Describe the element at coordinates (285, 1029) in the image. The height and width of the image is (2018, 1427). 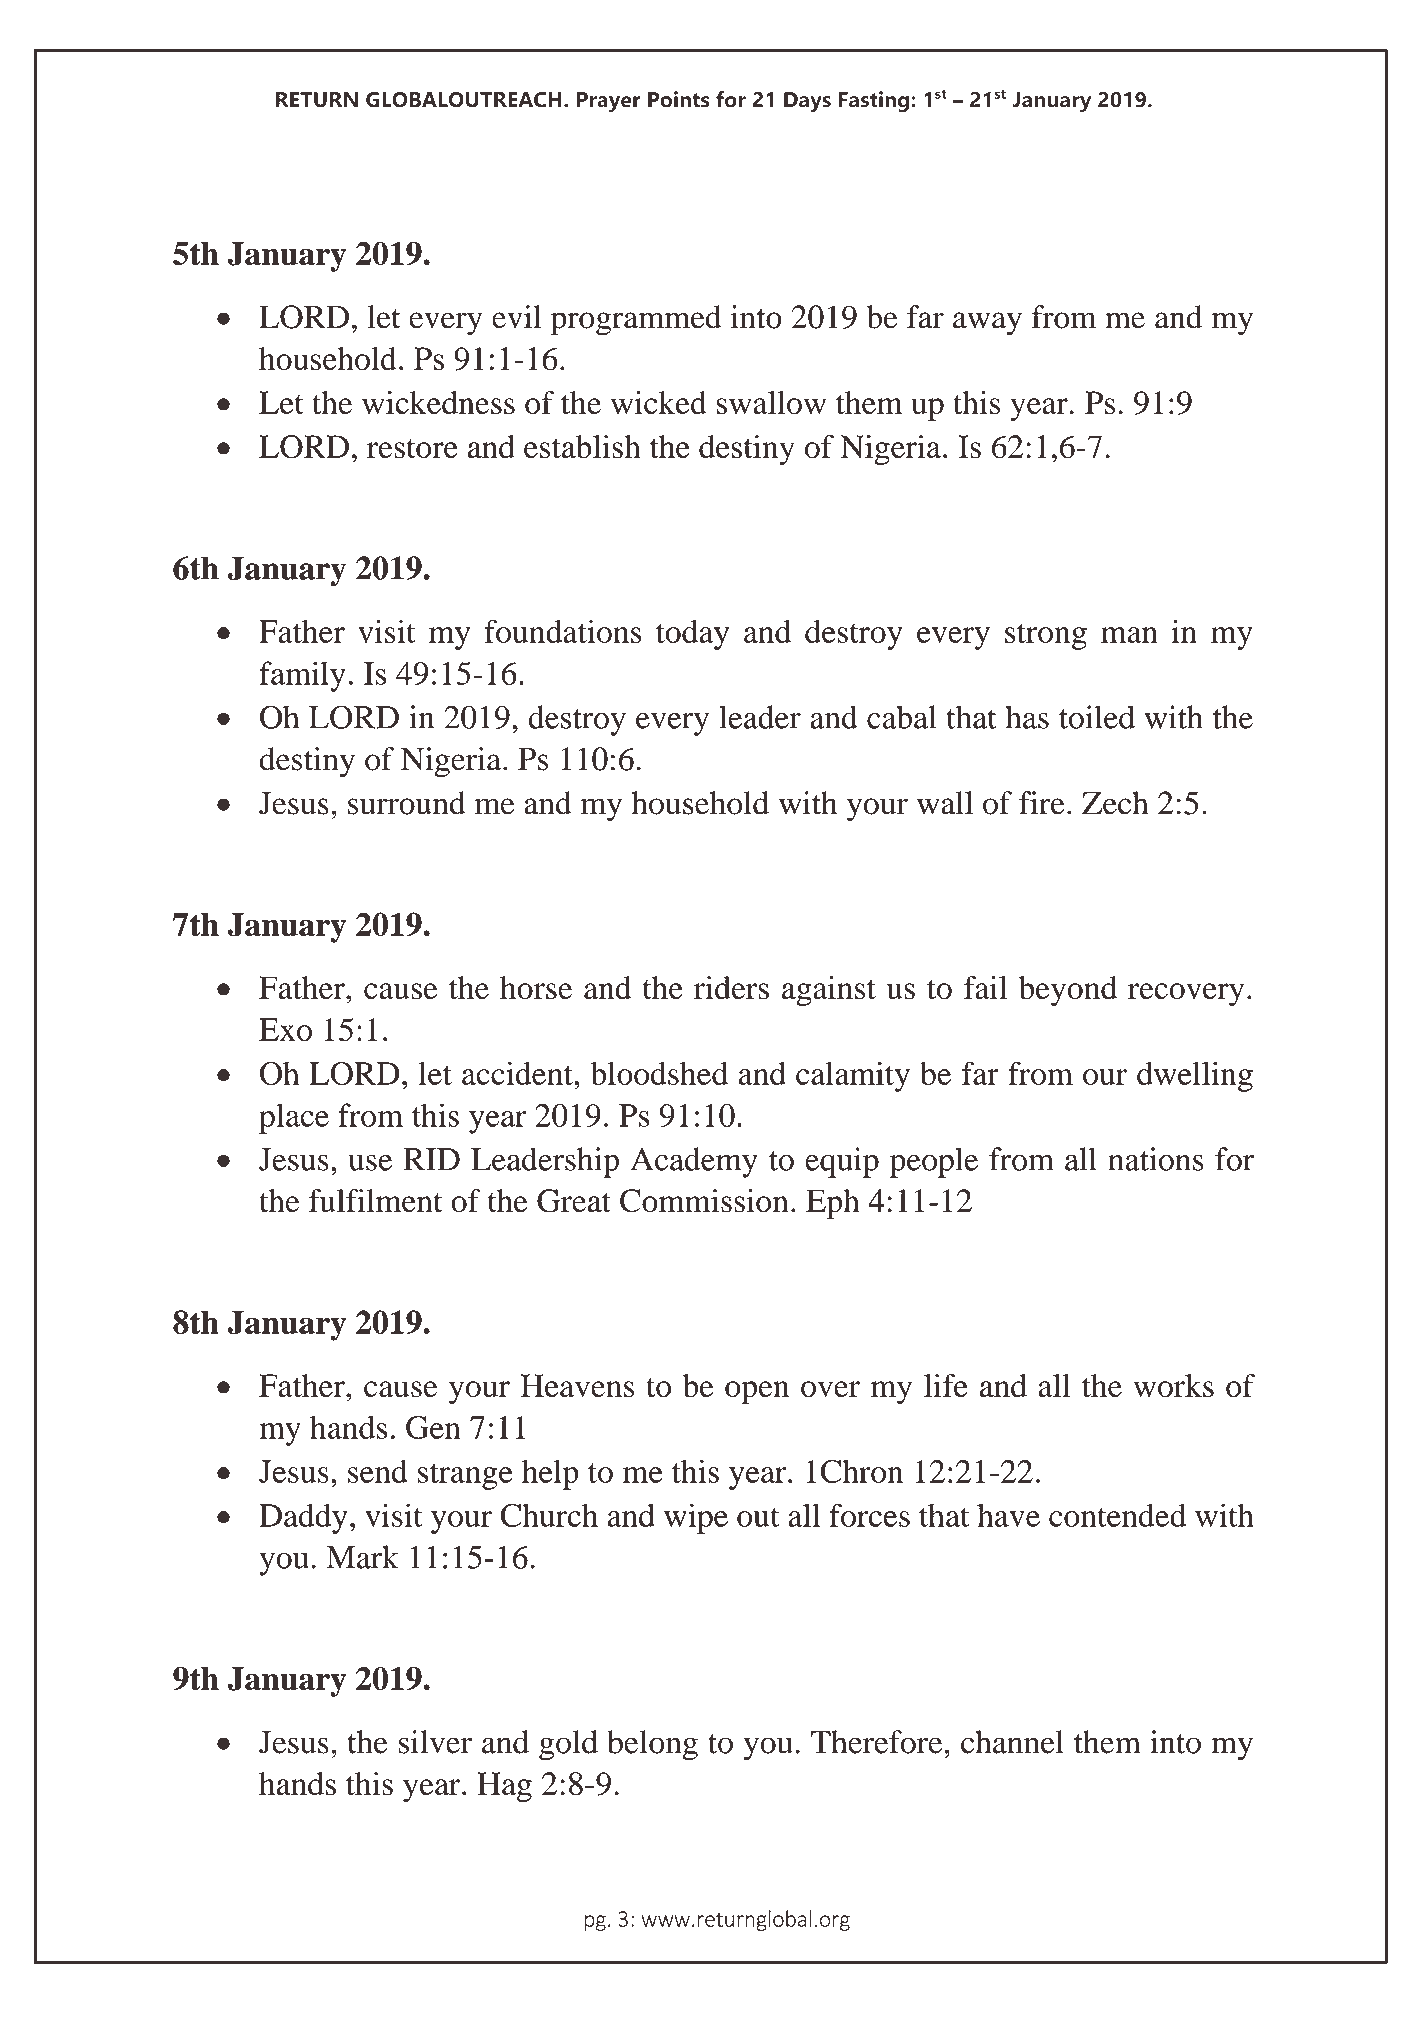
I see `Exo` at that location.
